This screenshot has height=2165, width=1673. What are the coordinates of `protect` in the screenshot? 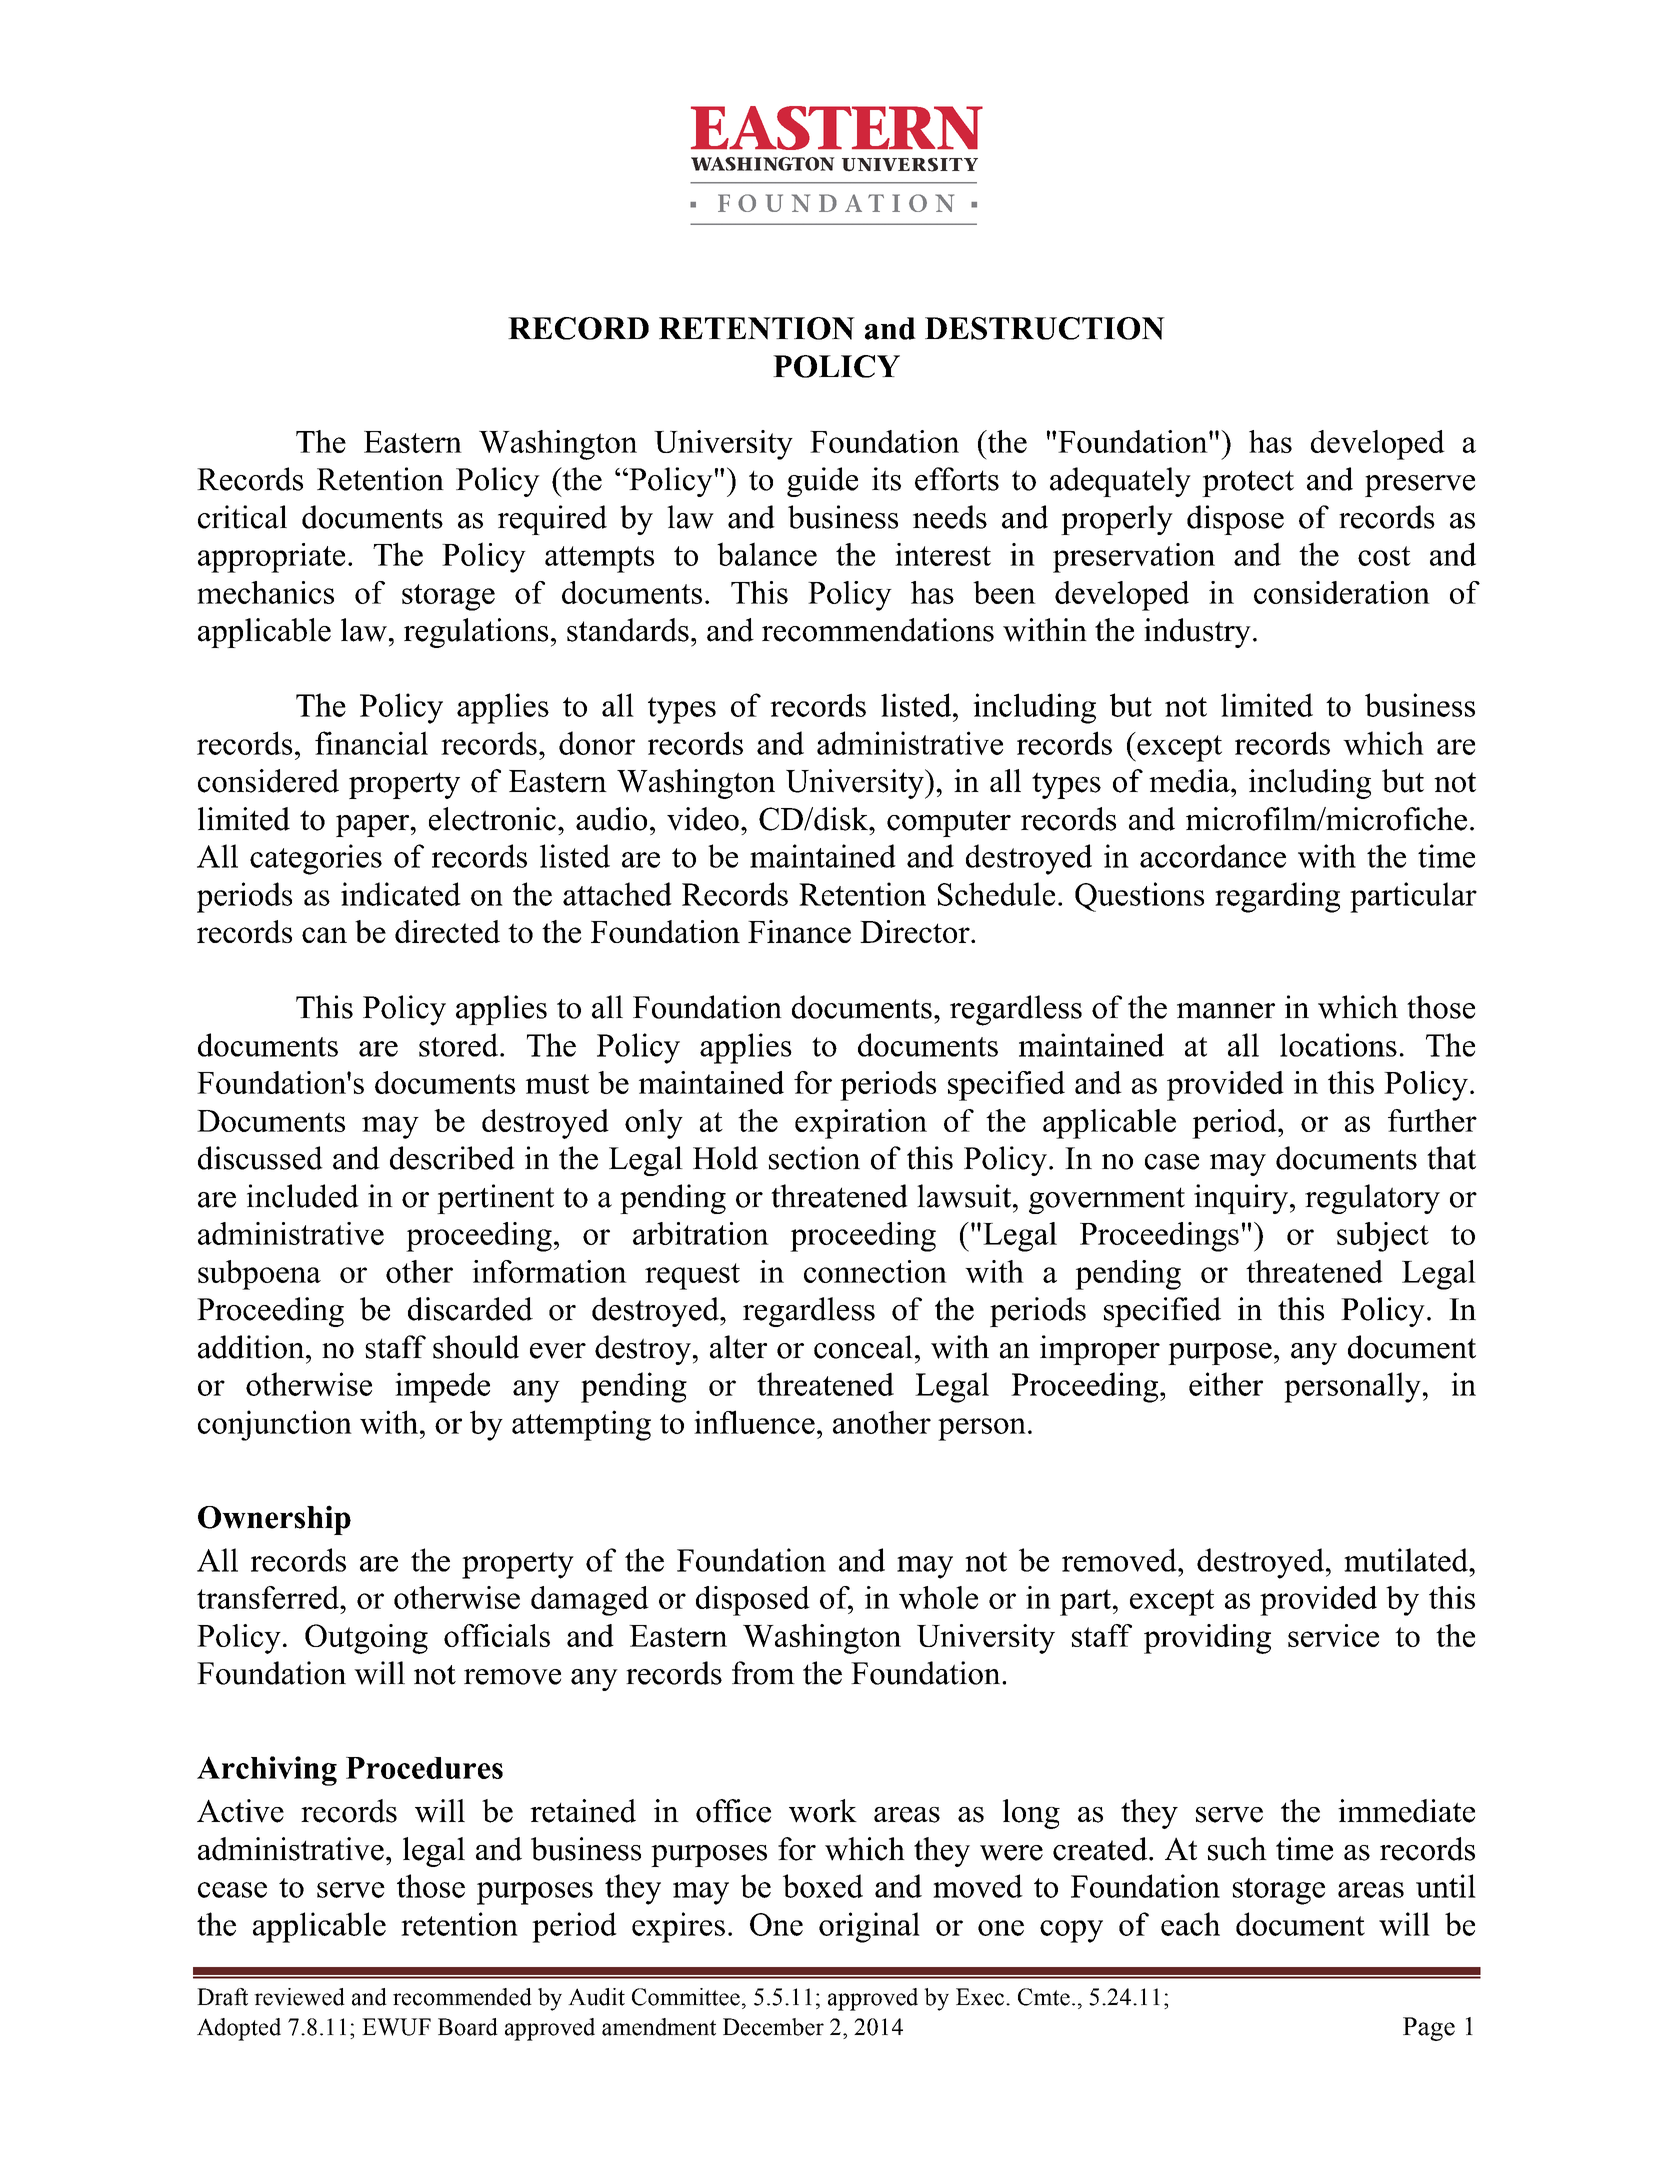 It's located at (1248, 483).
